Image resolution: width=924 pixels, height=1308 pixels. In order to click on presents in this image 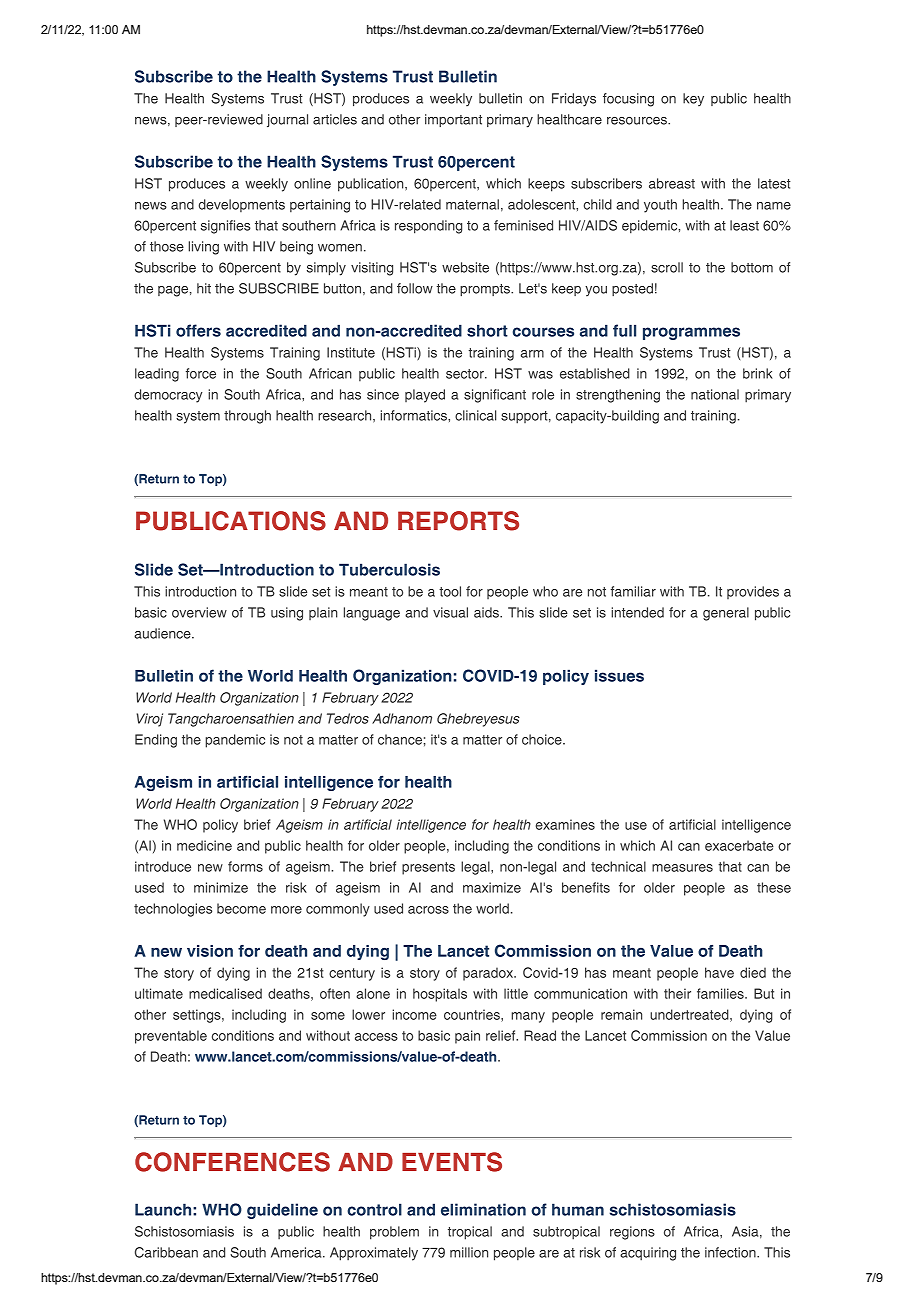, I will do `click(428, 868)`.
